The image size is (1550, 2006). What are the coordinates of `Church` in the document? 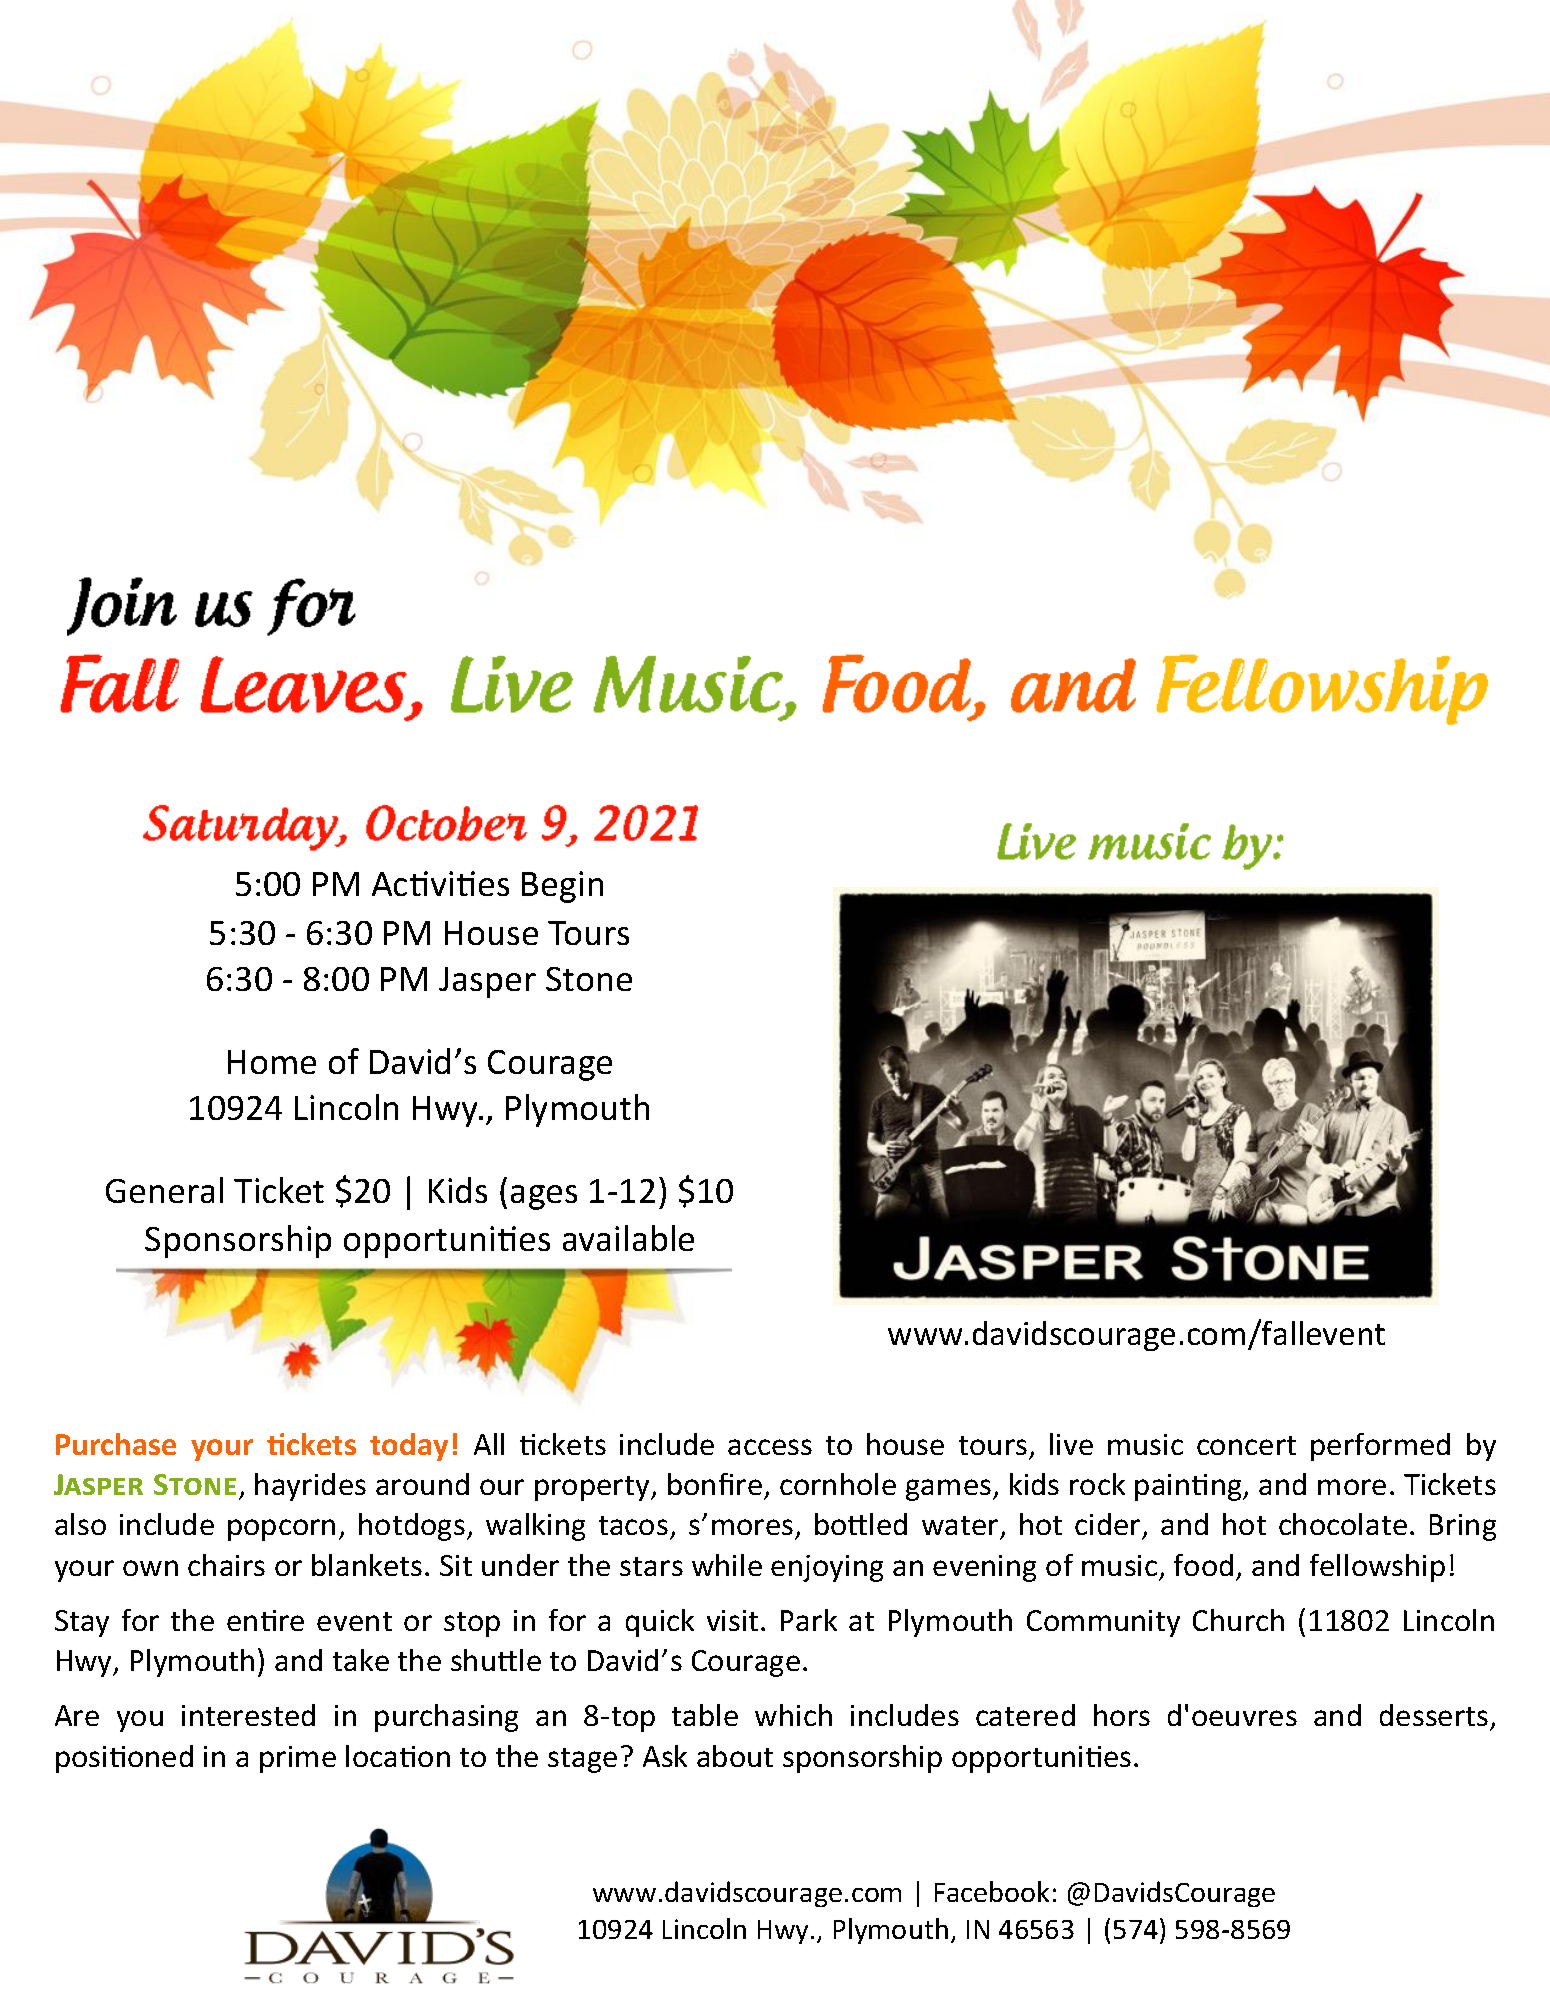 It's located at (1238, 1620).
